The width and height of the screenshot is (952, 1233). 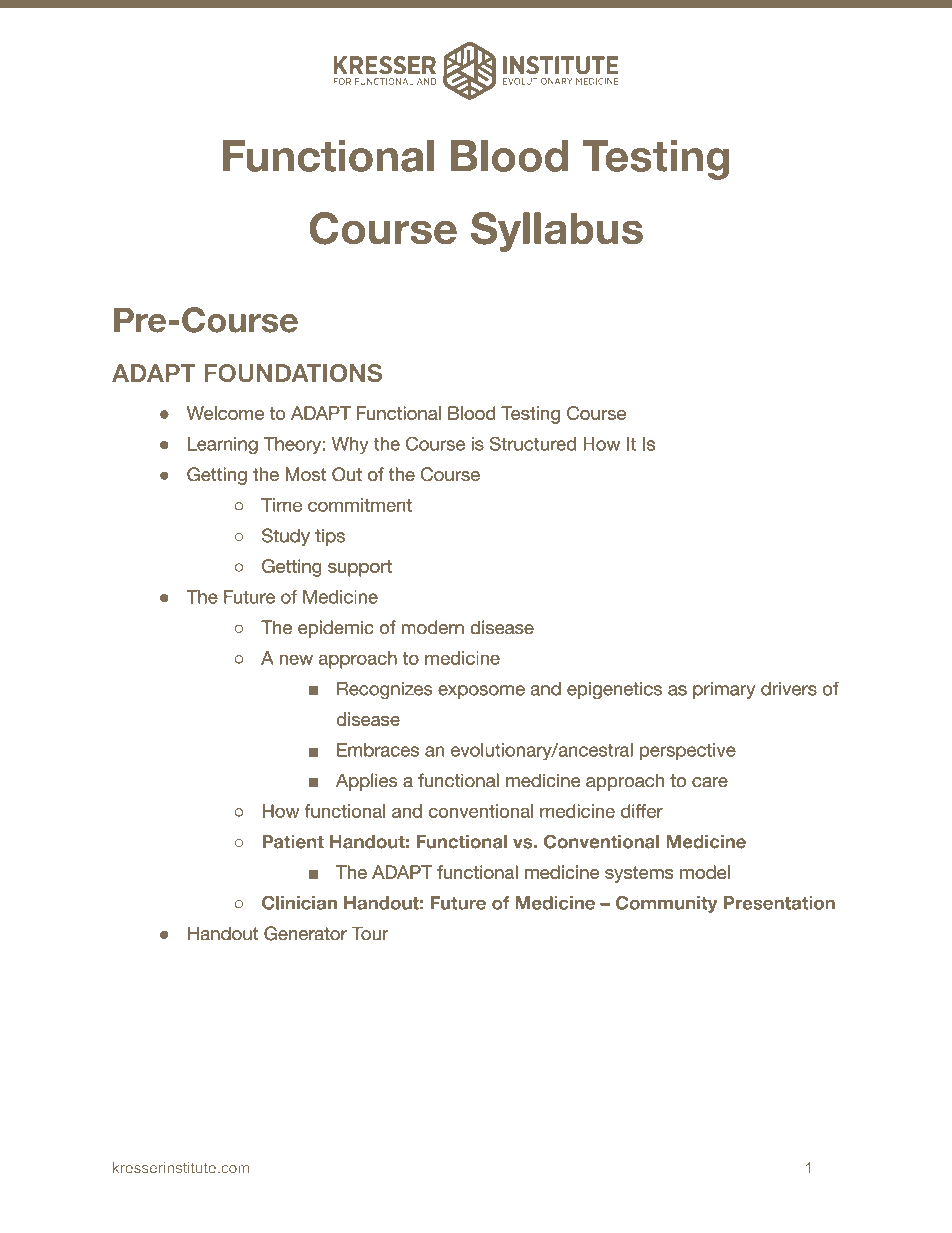 What do you see at coordinates (293, 373) in the screenshot?
I see `FOUNDATIONS` at bounding box center [293, 373].
